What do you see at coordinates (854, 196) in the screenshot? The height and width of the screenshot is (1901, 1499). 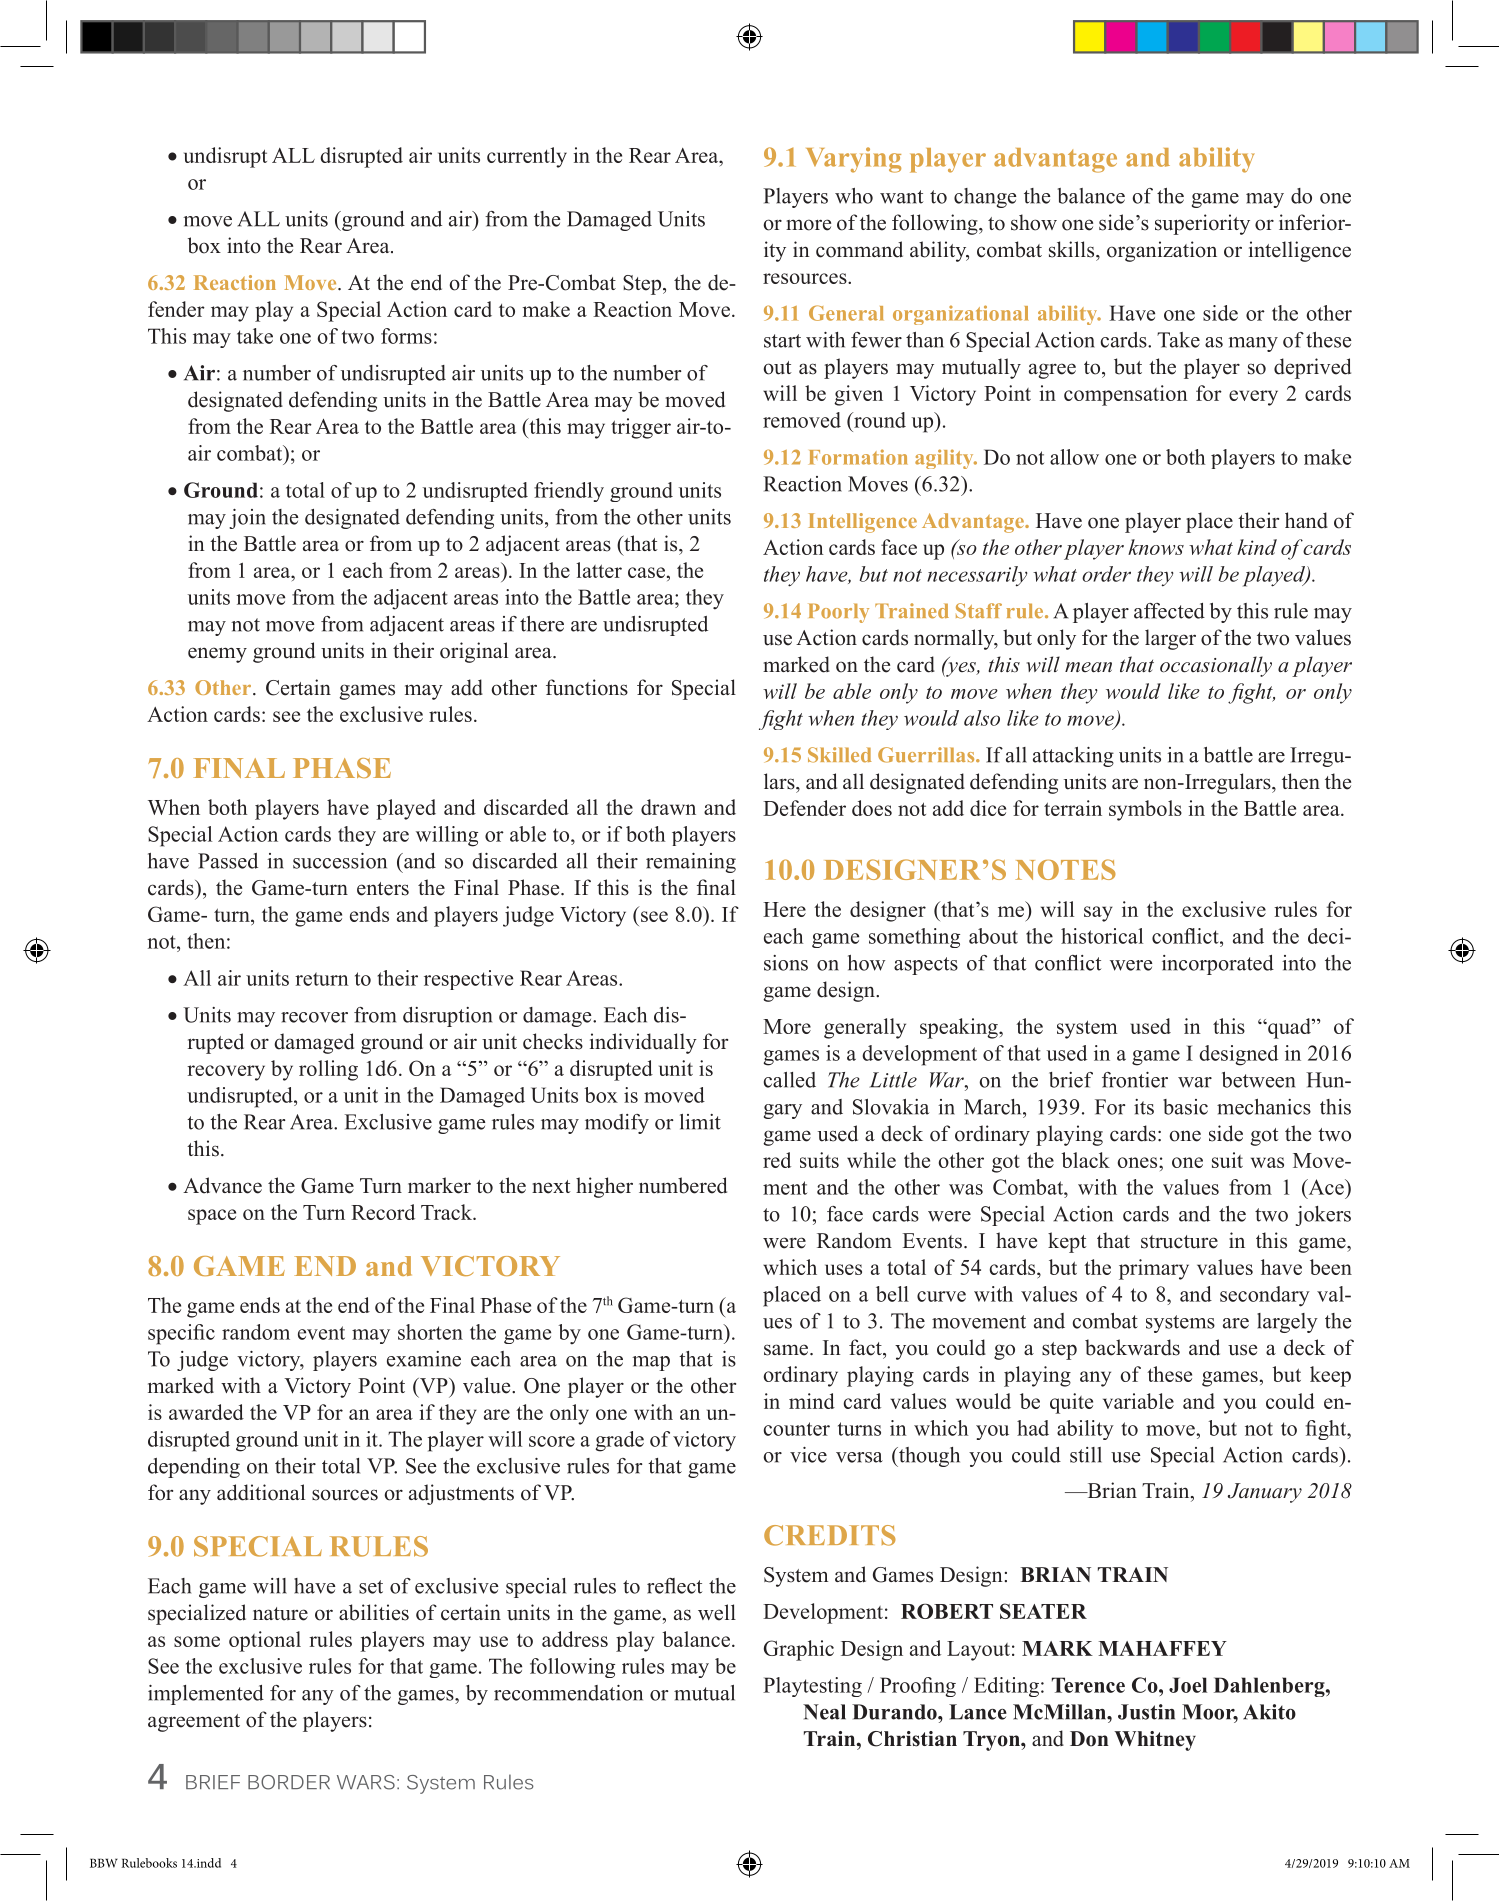 I see `who` at bounding box center [854, 196].
